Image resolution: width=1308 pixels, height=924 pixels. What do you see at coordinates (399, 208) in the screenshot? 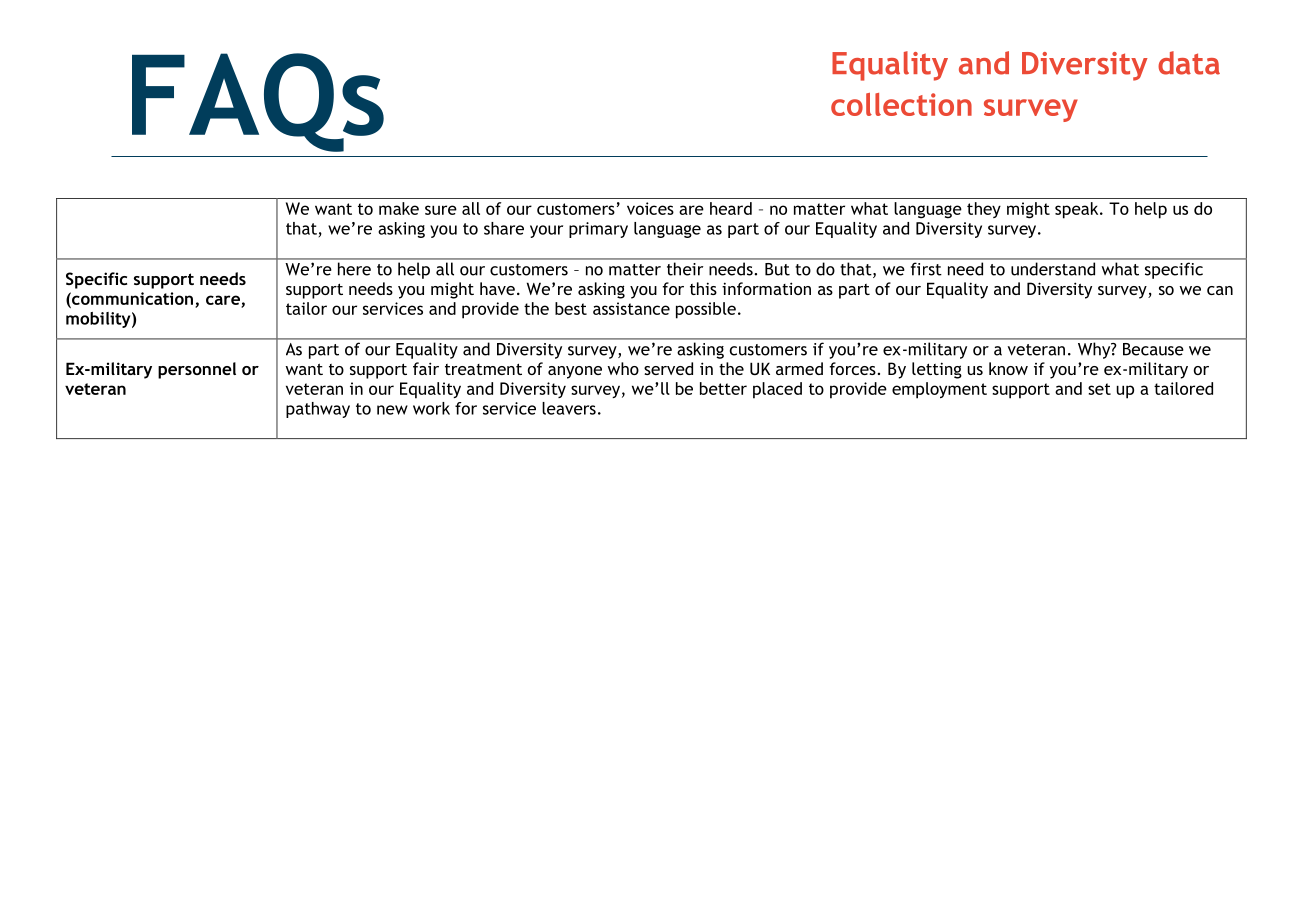
I see `make` at bounding box center [399, 208].
